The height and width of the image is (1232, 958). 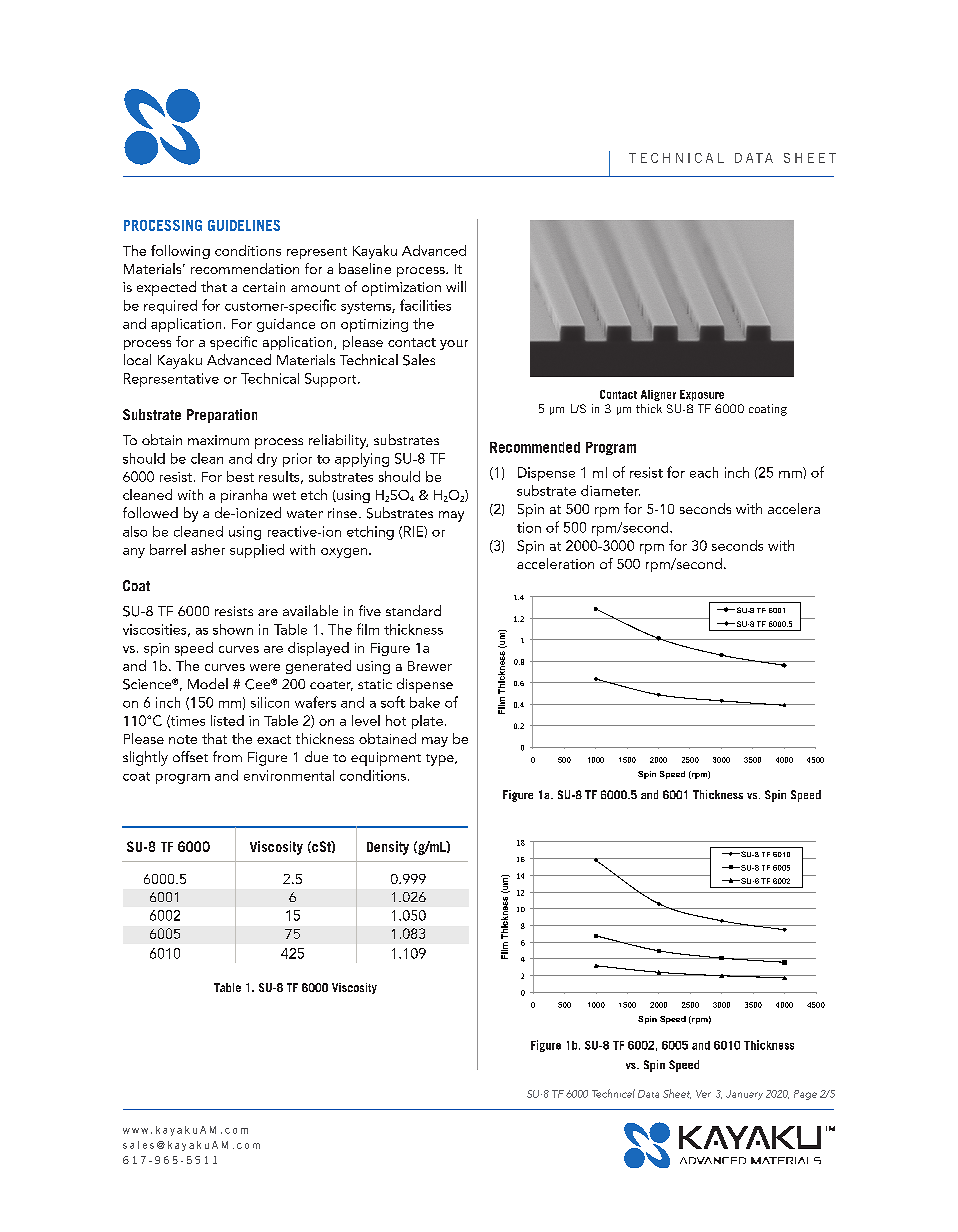 I want to click on Exposure, so click(x=702, y=395).
